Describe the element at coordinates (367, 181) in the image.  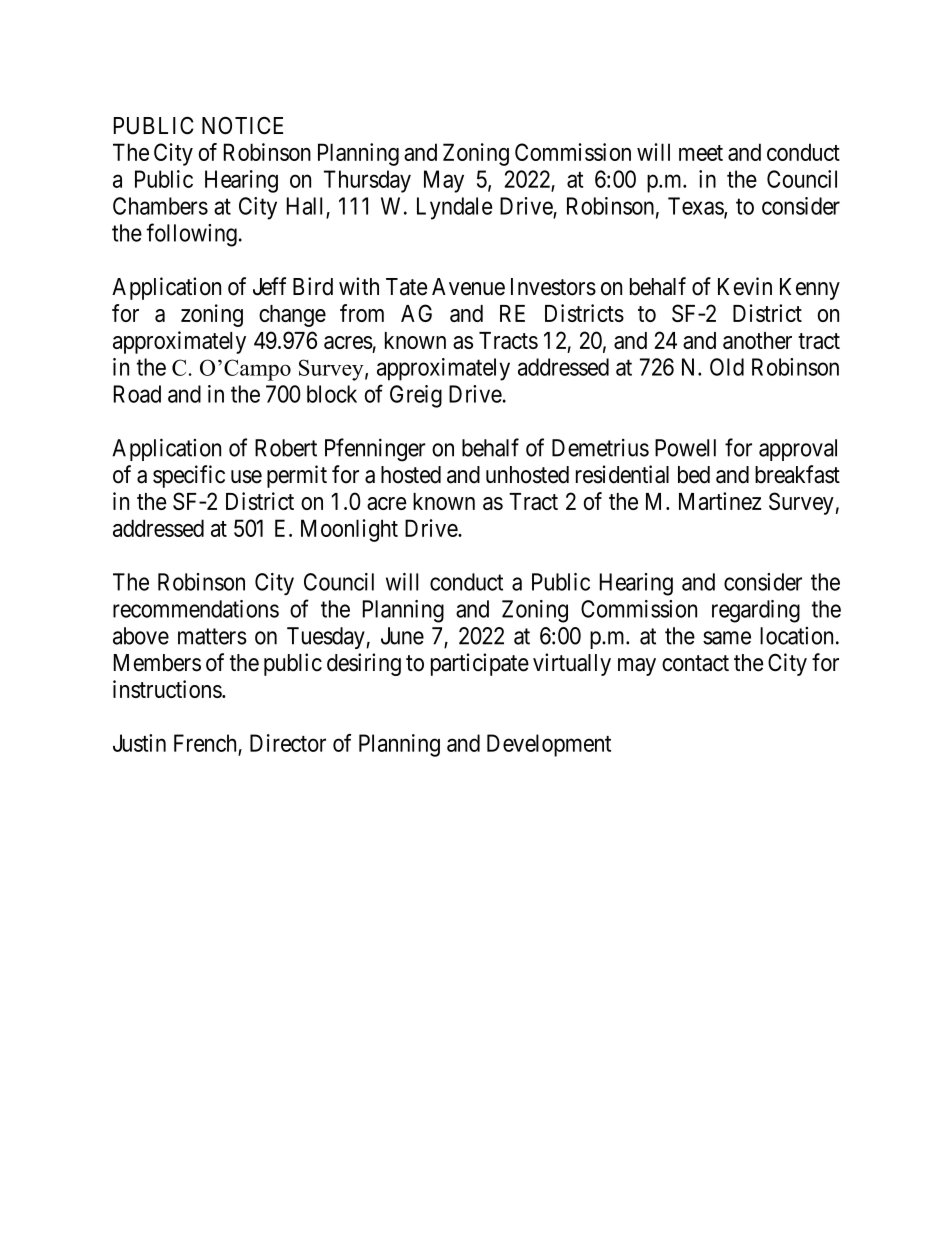
I see `Thursday` at that location.
